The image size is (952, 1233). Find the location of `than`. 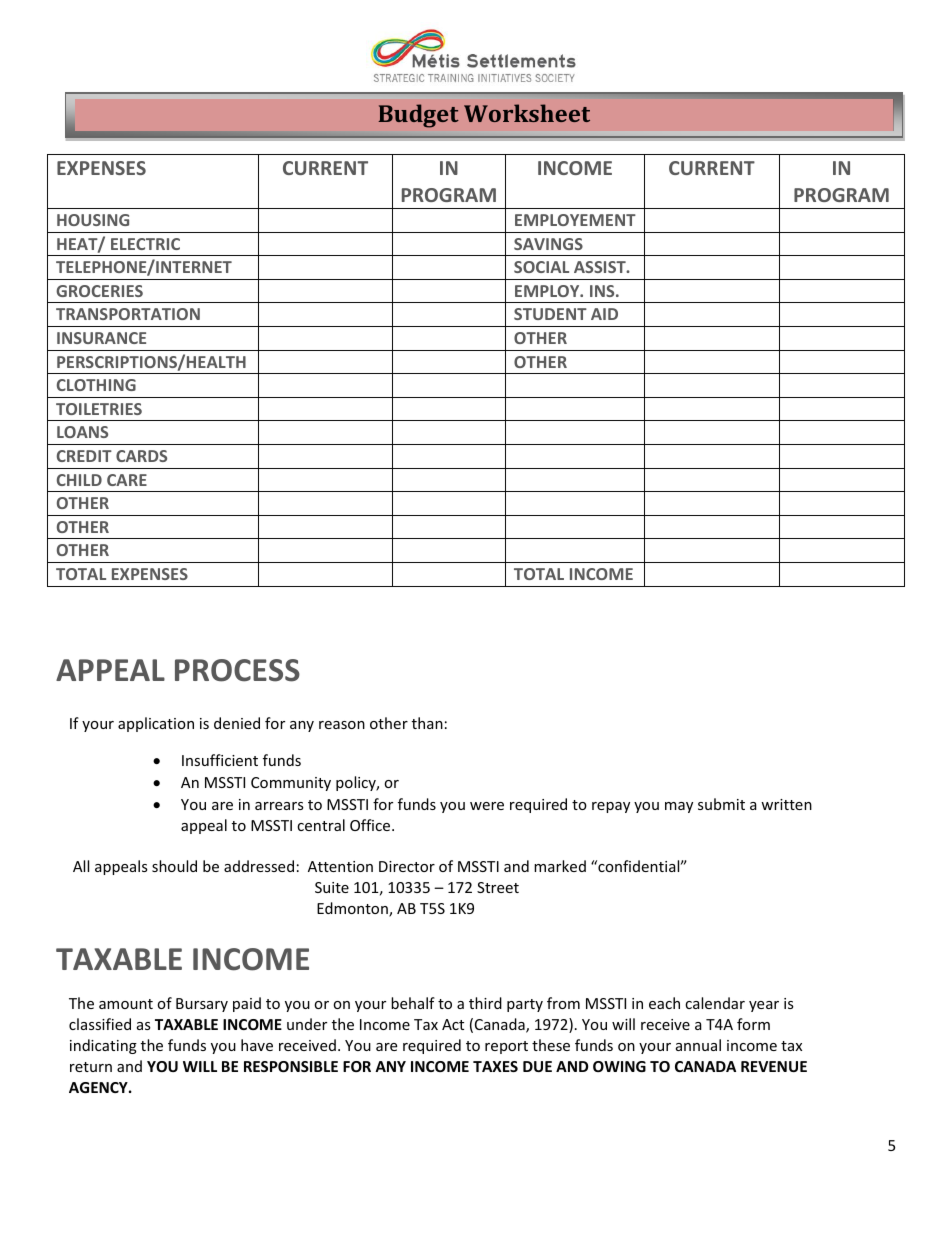

than is located at coordinates (427, 723).
